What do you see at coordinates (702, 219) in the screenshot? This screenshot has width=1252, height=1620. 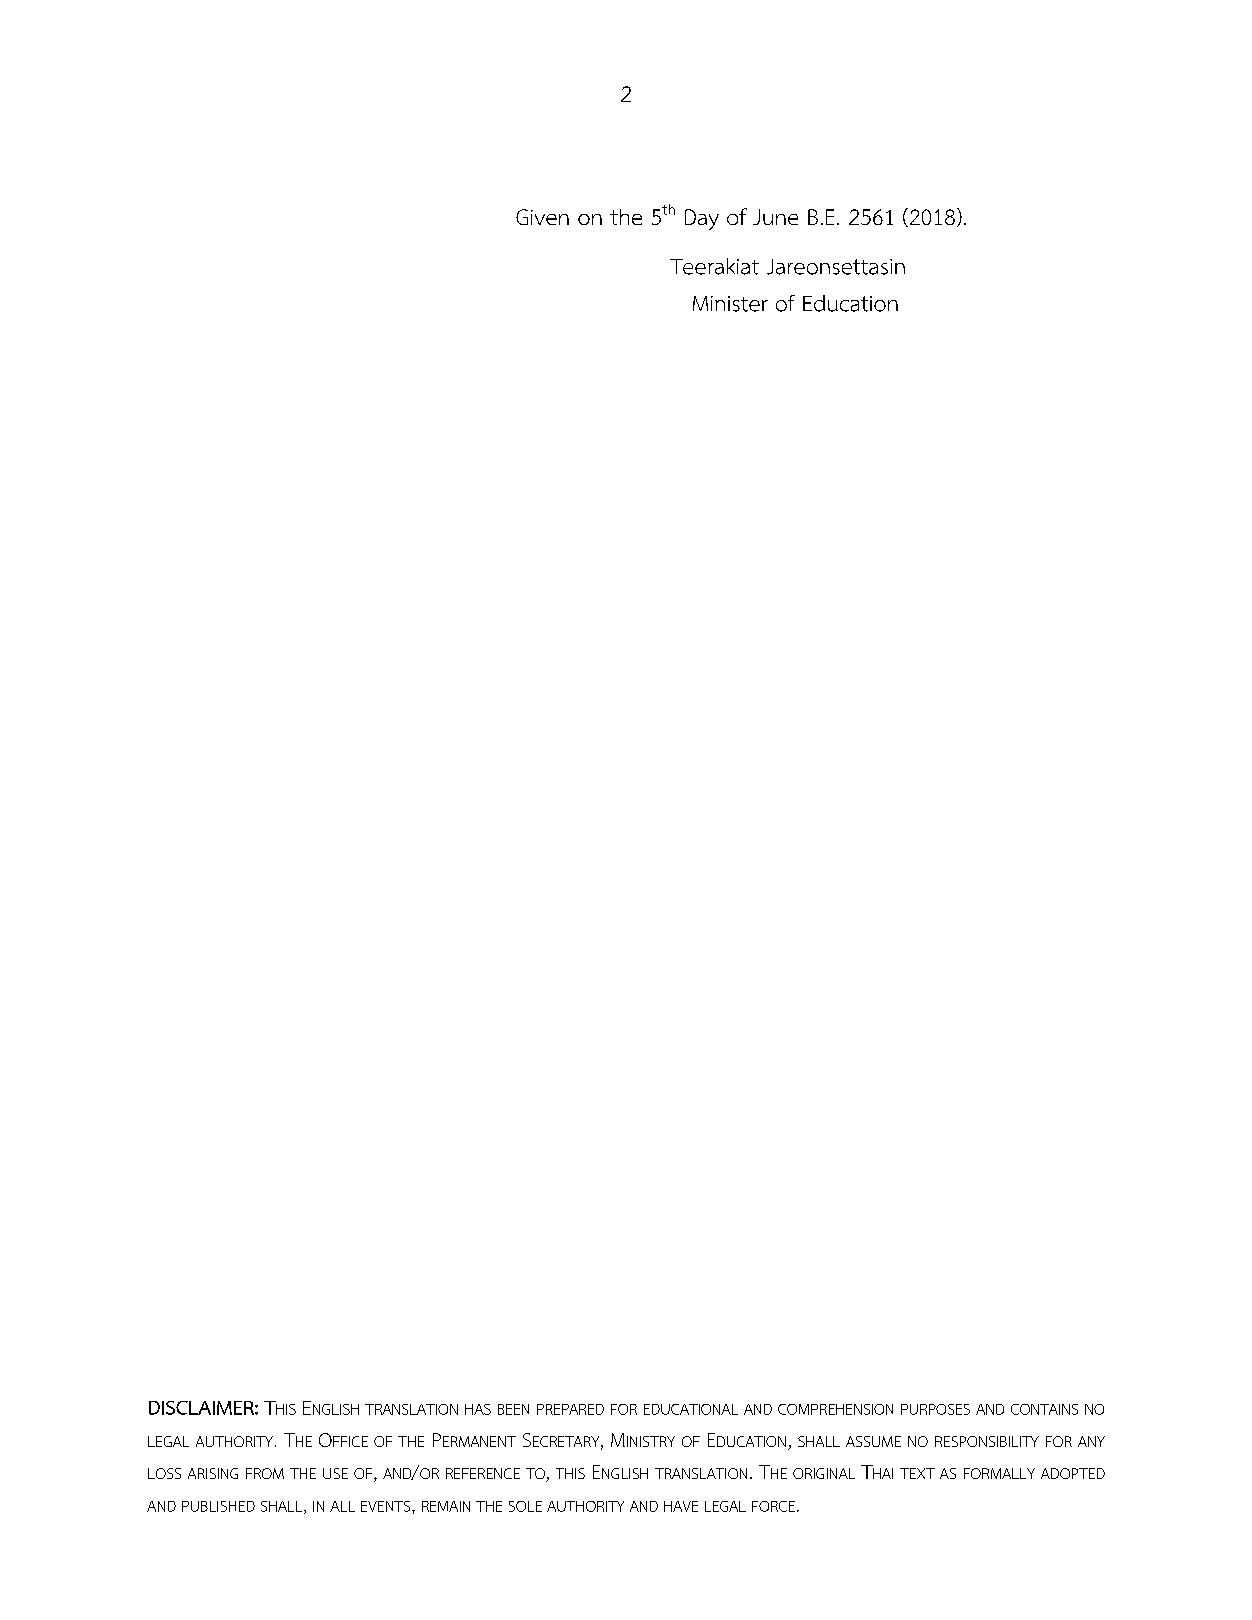 I see `Day` at bounding box center [702, 219].
